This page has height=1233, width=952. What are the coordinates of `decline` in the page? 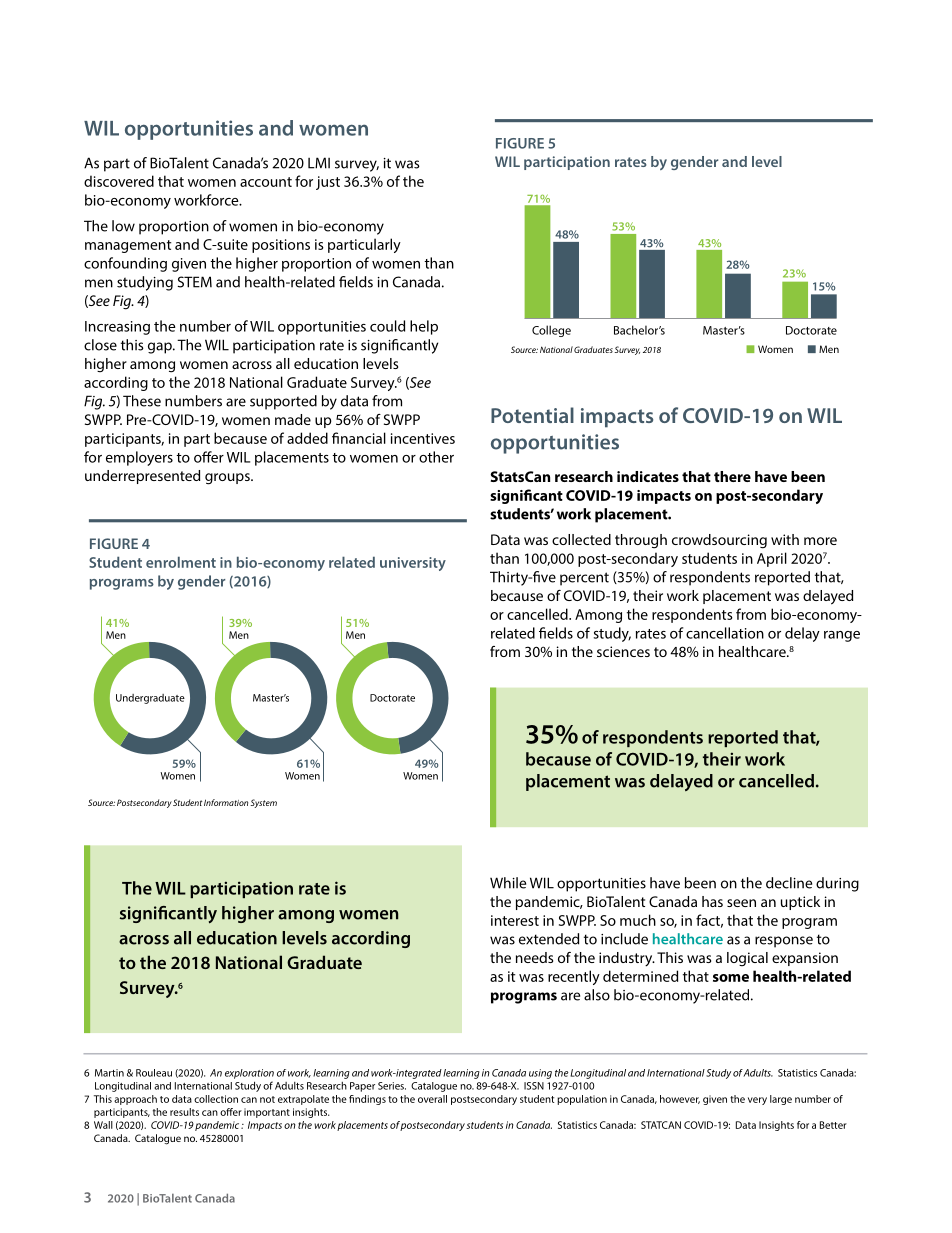 It's located at (789, 883).
